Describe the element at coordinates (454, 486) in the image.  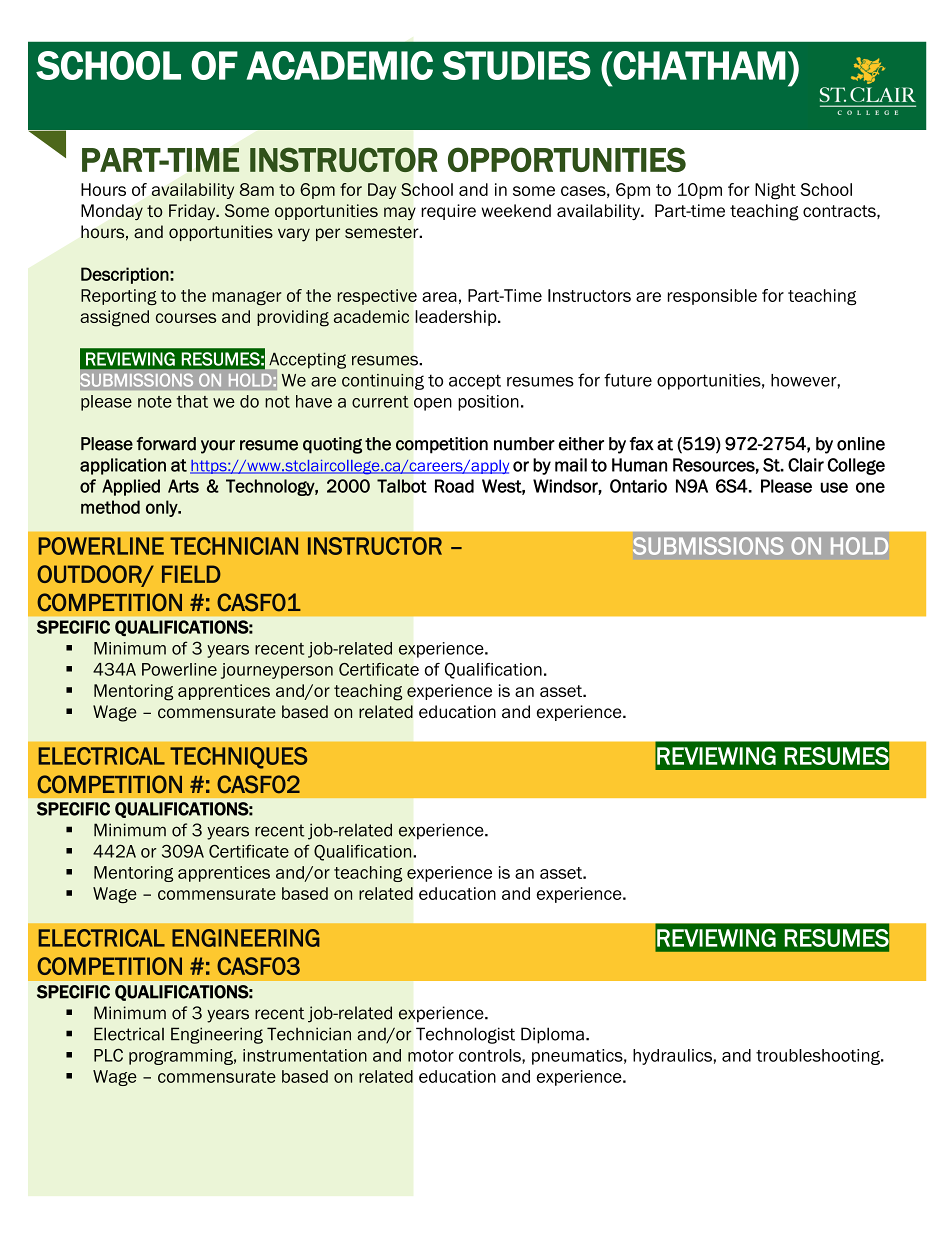
I see `Road` at that location.
